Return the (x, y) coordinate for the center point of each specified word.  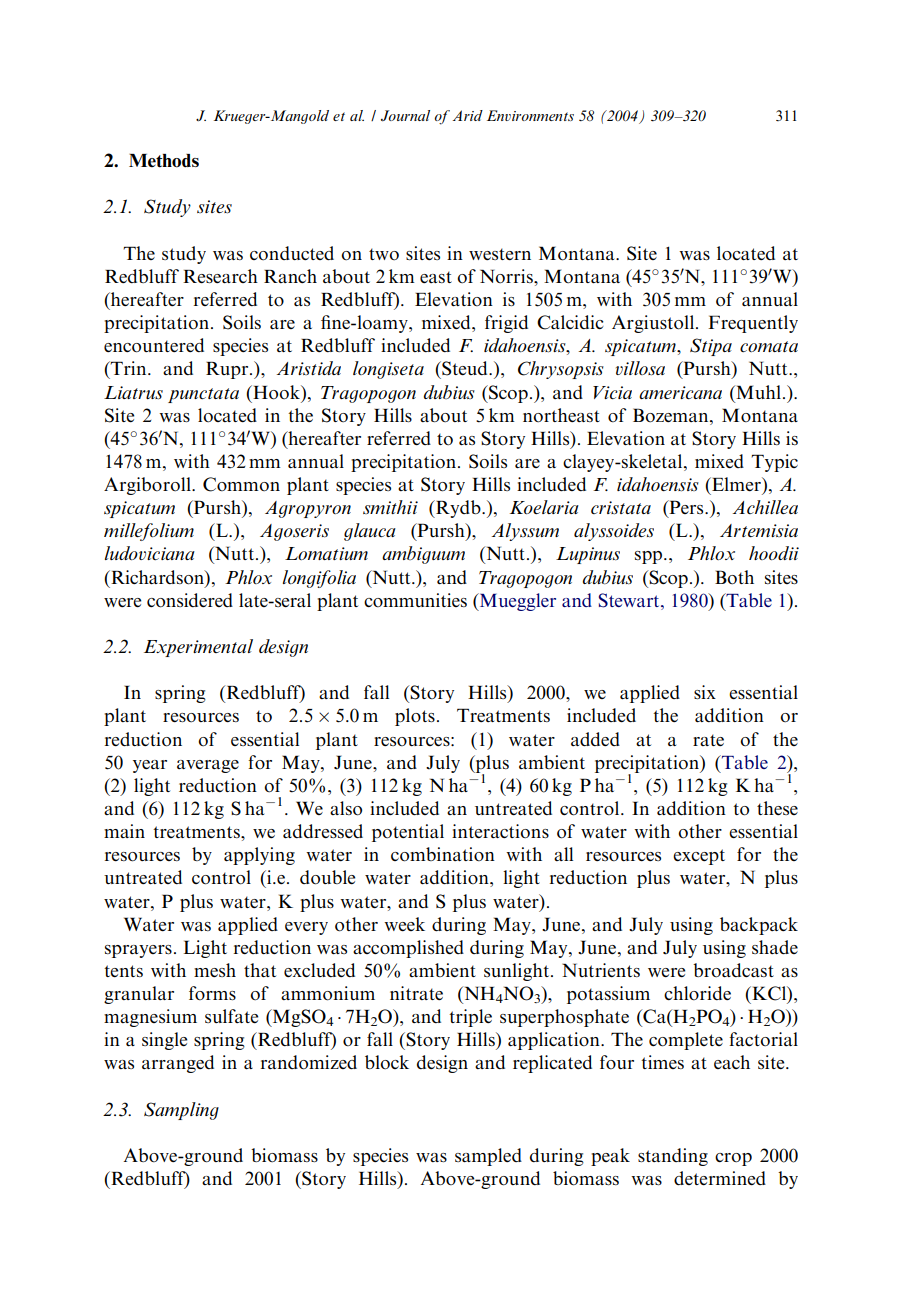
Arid (468, 115)
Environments (530, 115)
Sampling (181, 1111)
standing (673, 1157)
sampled (488, 1157)
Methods (164, 161)
